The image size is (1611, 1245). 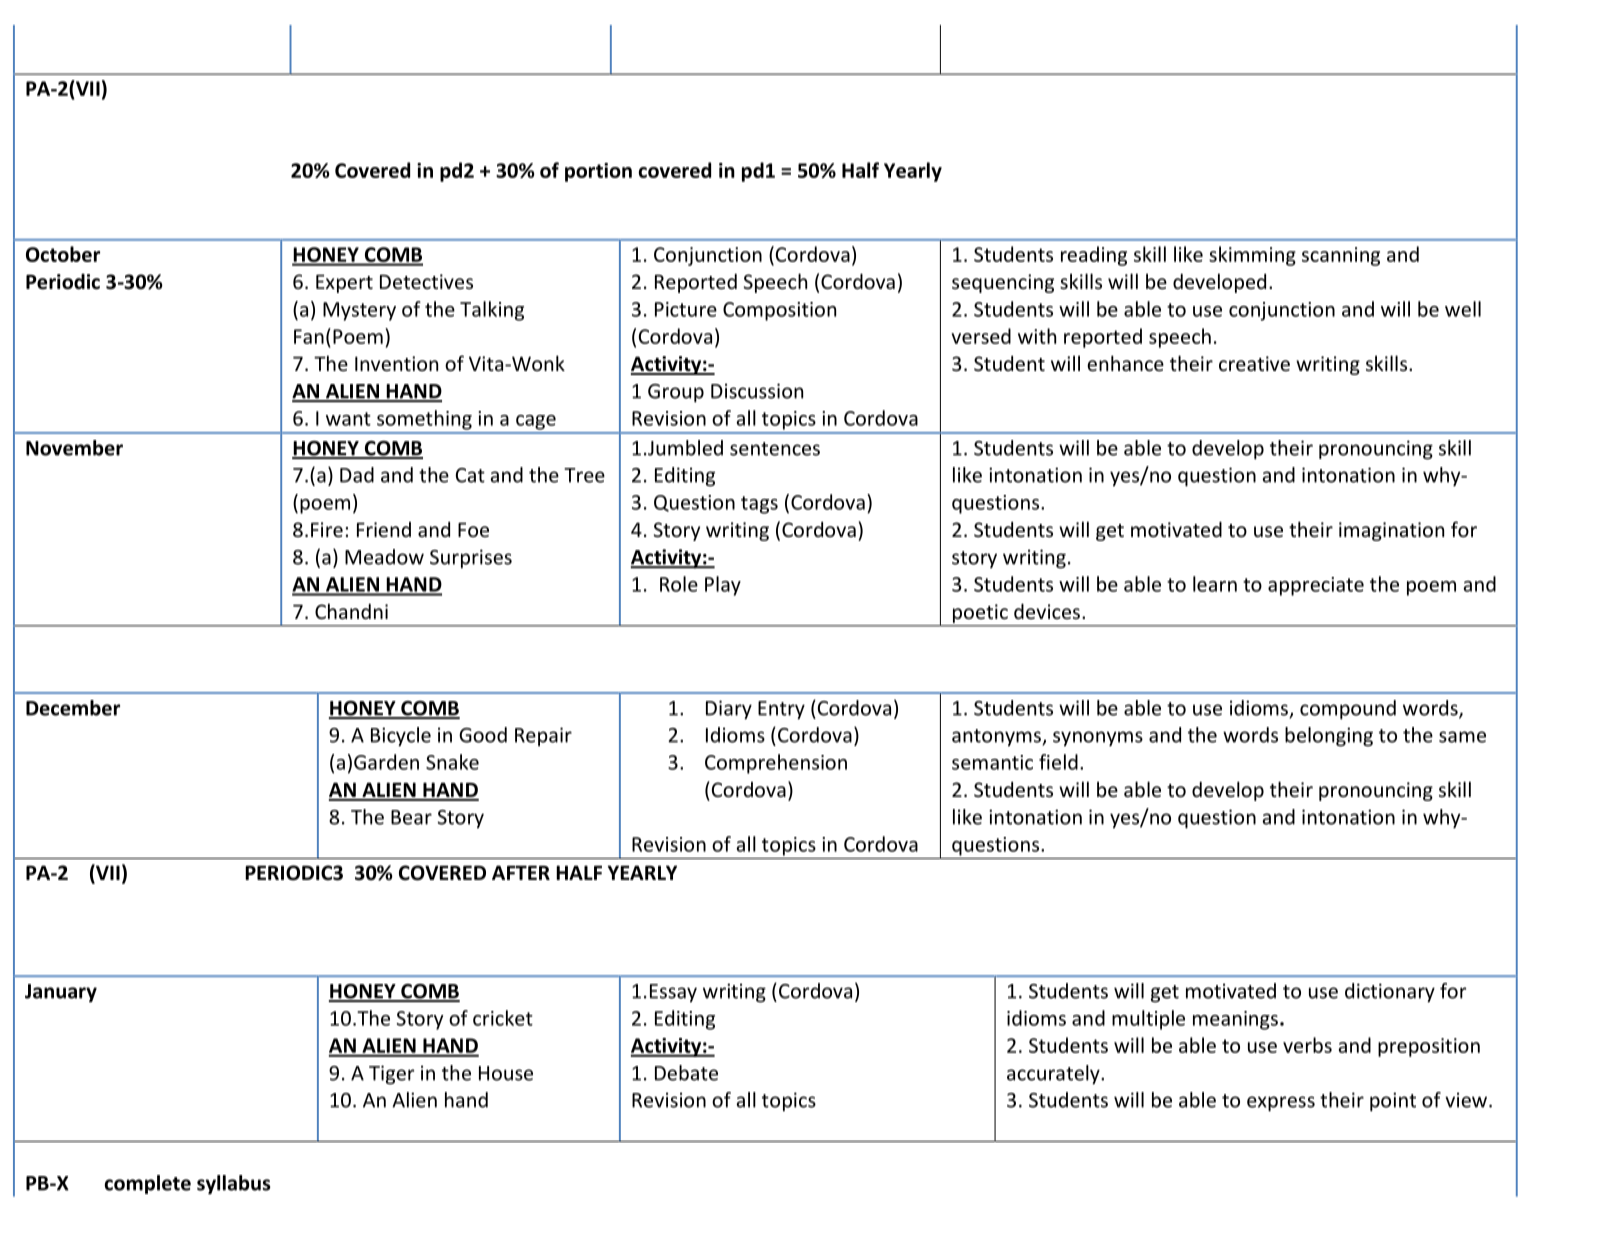 I want to click on tags, so click(x=759, y=505).
